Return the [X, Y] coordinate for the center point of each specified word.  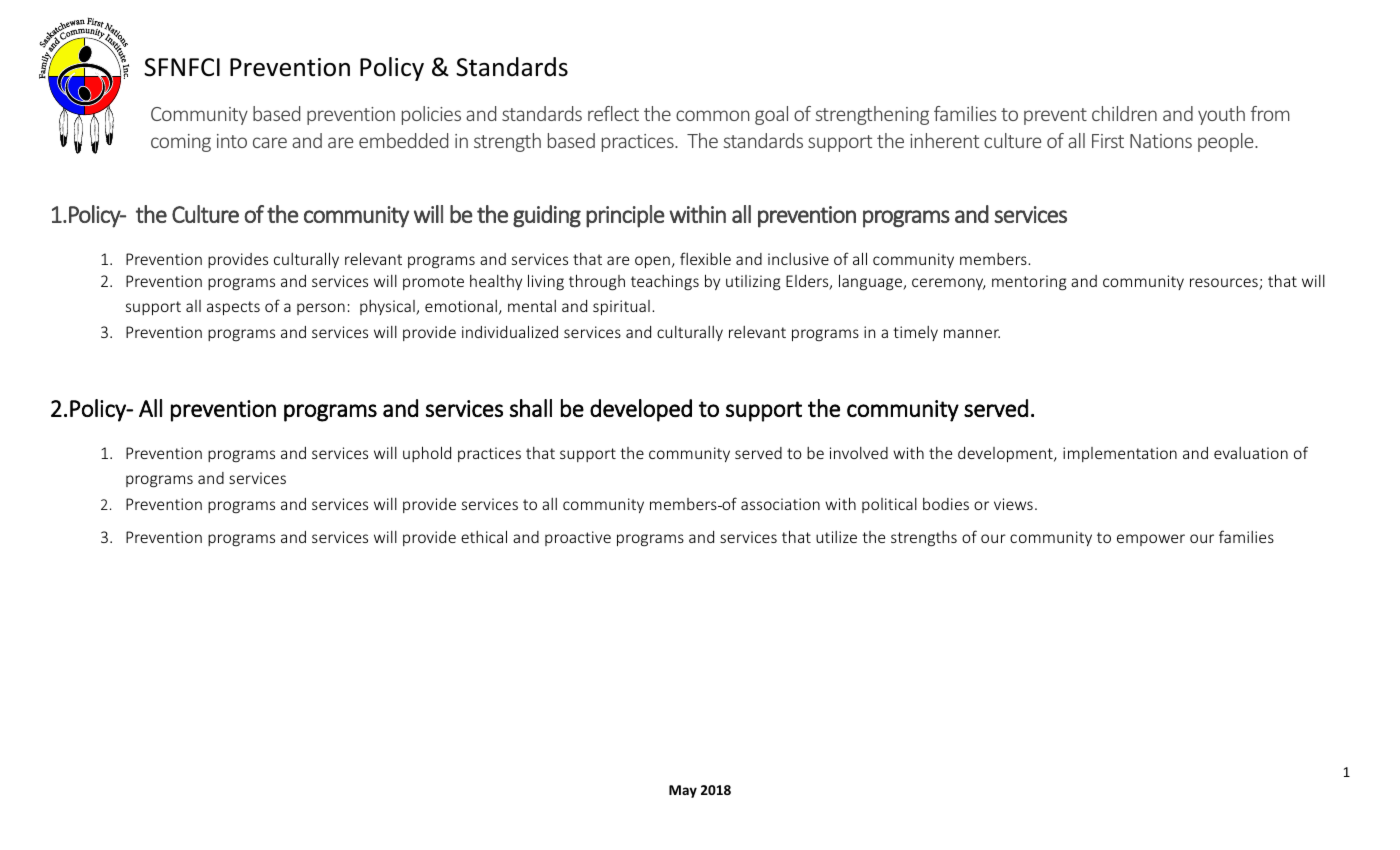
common [712, 115]
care [270, 142]
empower [1151, 540]
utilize [836, 537]
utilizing [753, 283]
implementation [1120, 454]
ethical [484, 536]
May [683, 791]
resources [1225, 284]
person [321, 309]
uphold [427, 454]
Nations [1161, 141]
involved [859, 453]
